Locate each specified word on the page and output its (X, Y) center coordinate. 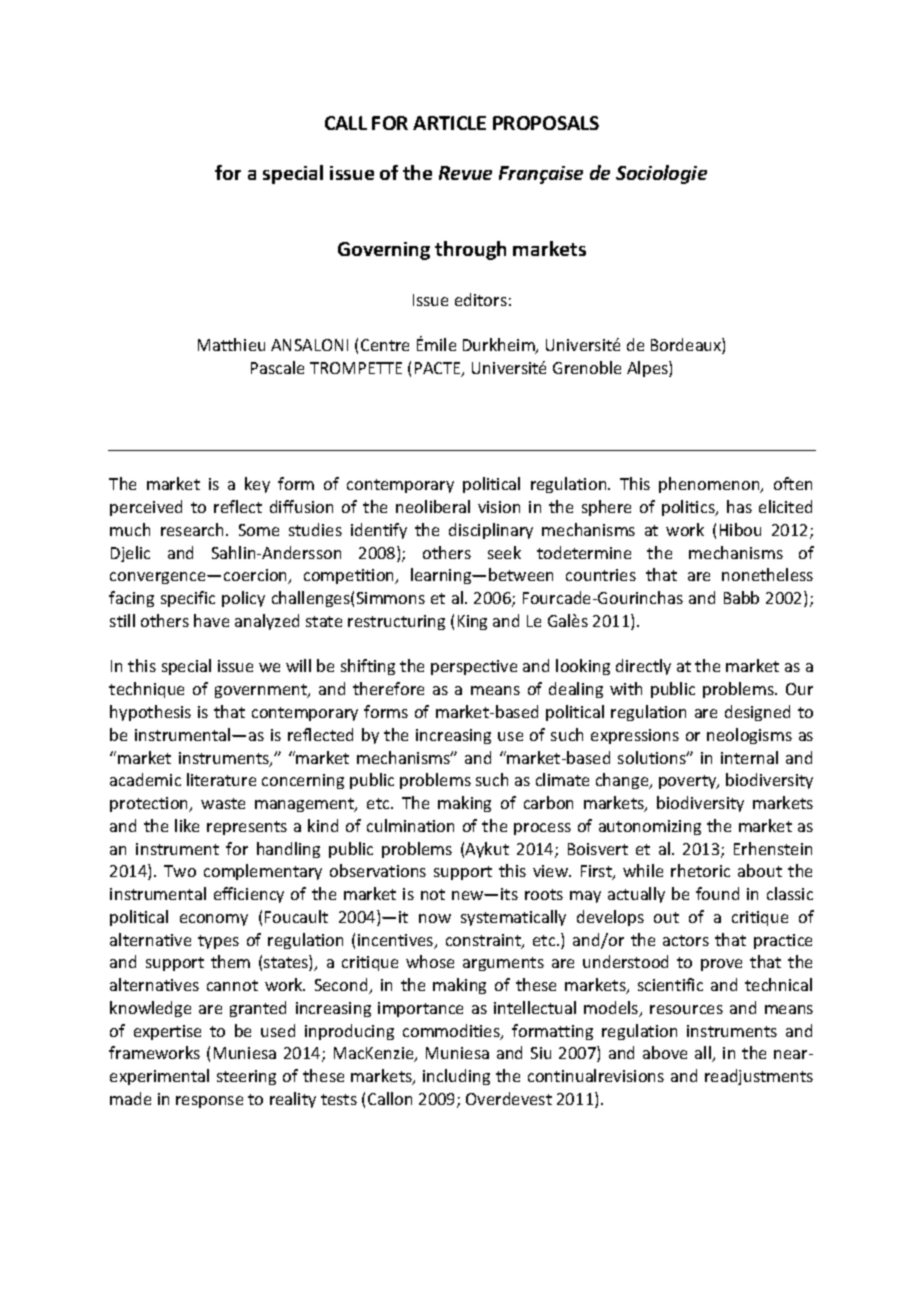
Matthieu (231, 344)
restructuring (396, 622)
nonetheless (767, 574)
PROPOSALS (546, 123)
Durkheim (500, 346)
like (187, 825)
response (209, 1102)
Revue (465, 173)
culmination (410, 825)
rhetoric (700, 870)
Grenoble (587, 367)
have (211, 620)
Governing (384, 251)
